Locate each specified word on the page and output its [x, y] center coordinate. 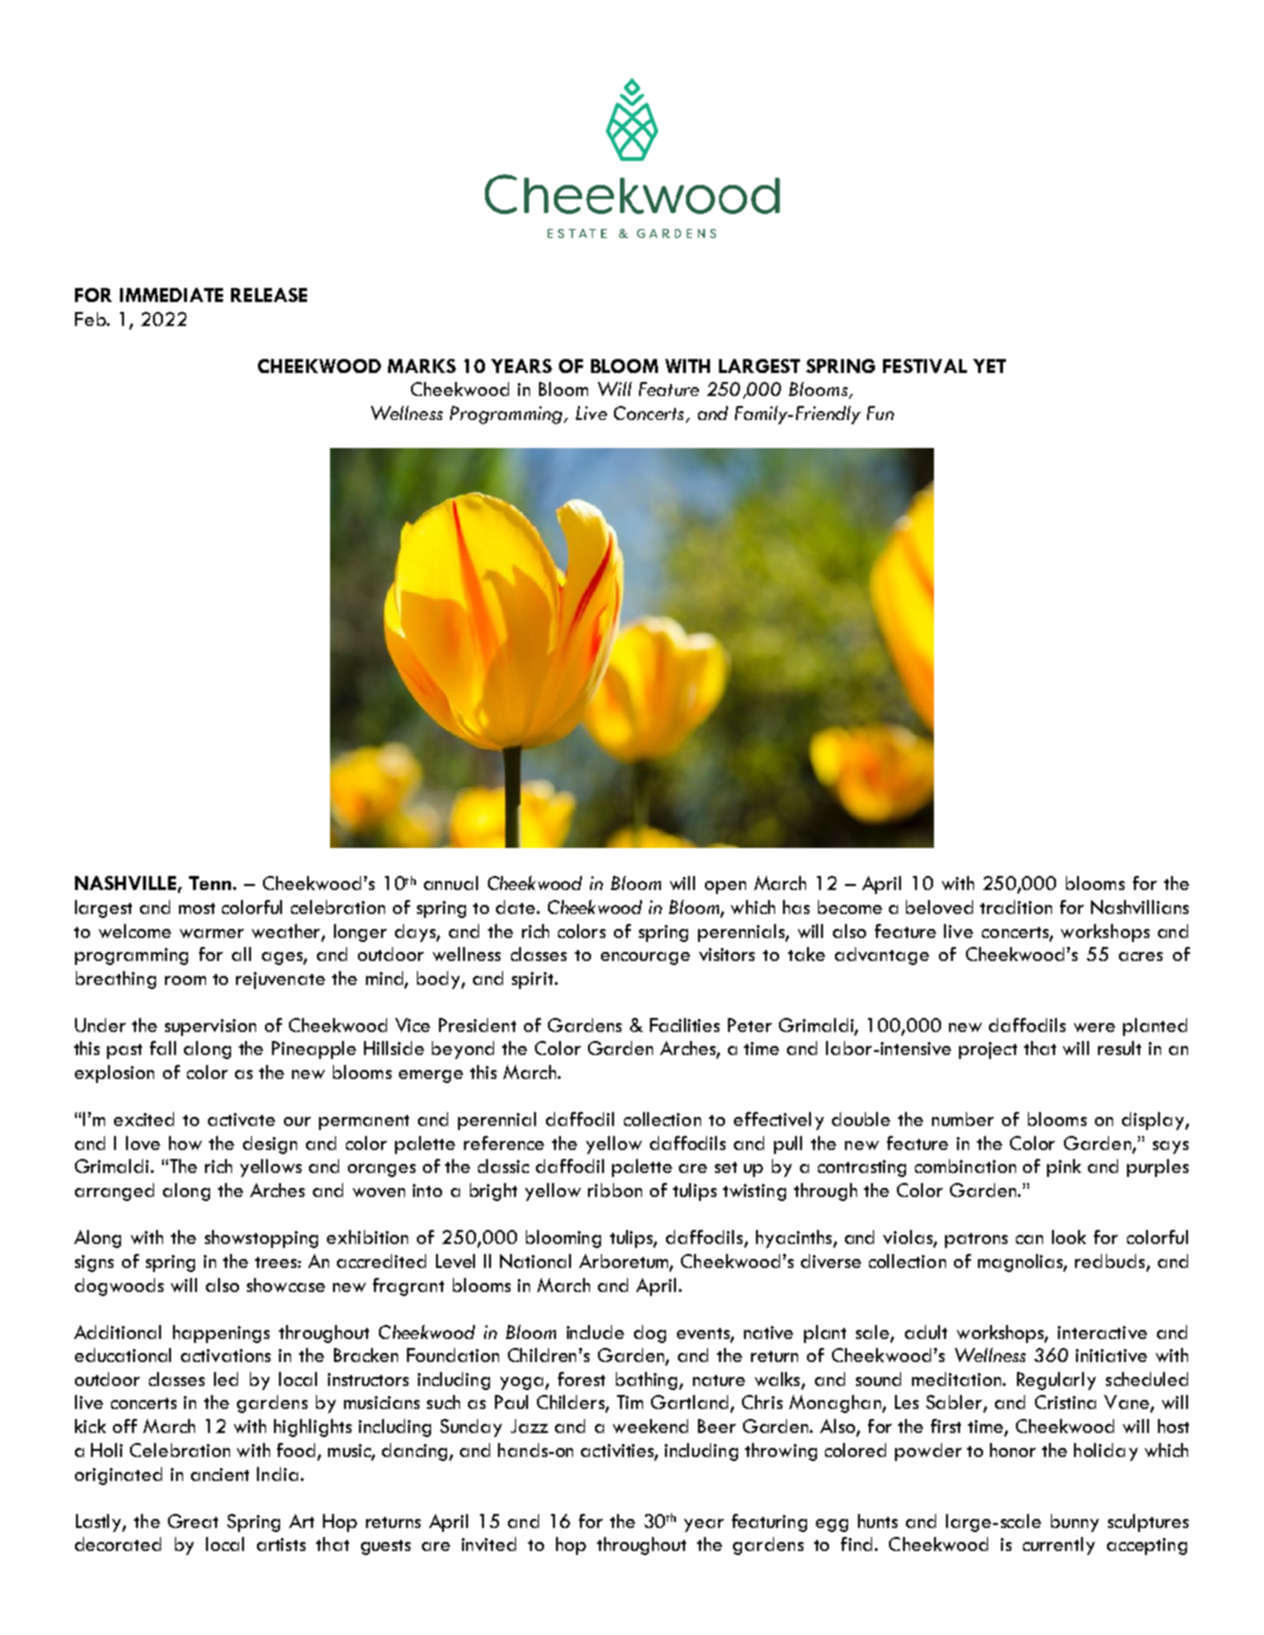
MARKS [422, 366]
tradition [1016, 907]
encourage [645, 958]
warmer [212, 933]
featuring [769, 1523]
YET [989, 366]
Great [193, 1521]
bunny [1075, 1523]
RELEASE [269, 295]
